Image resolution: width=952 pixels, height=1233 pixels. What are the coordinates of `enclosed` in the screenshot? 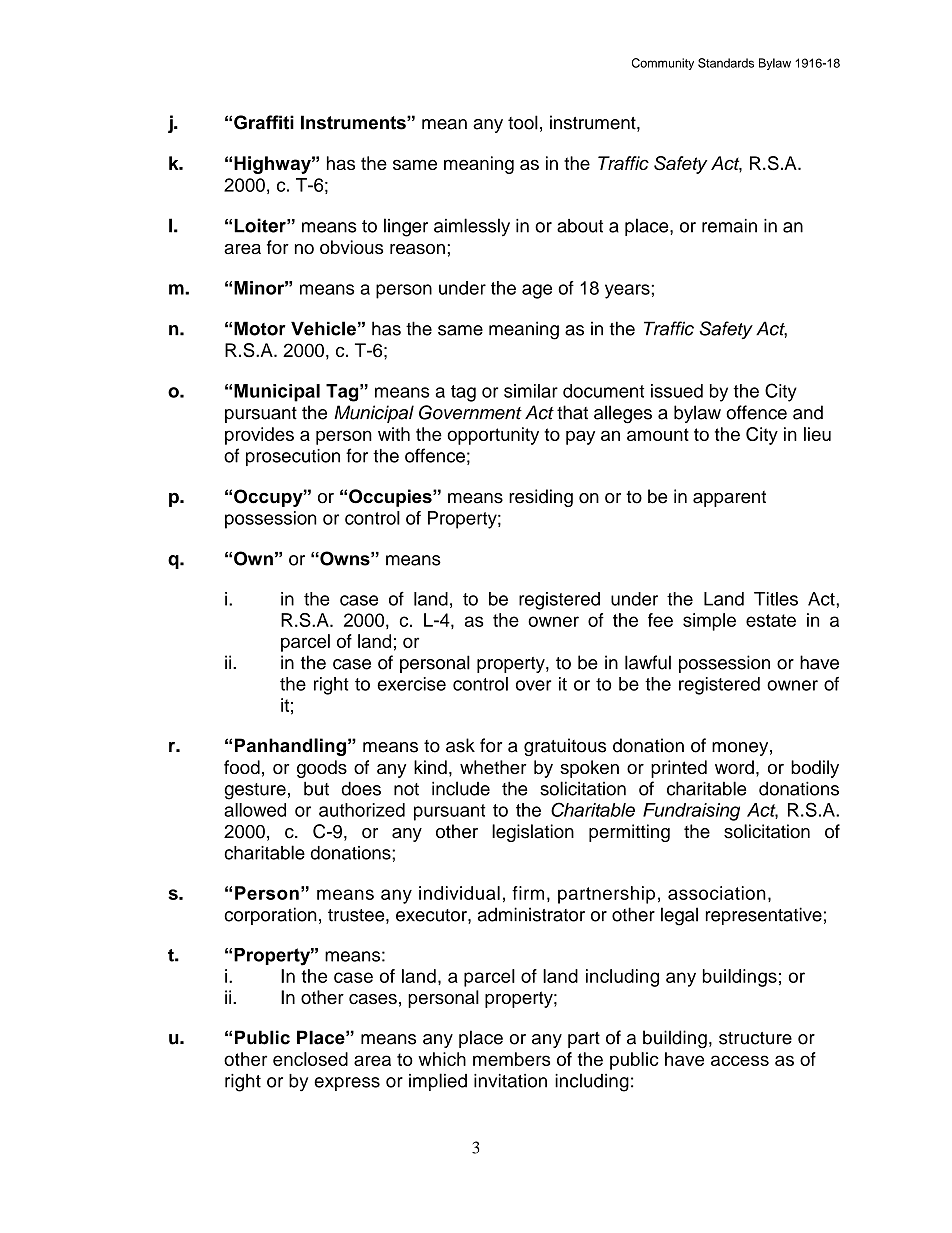 It's located at (310, 1059).
